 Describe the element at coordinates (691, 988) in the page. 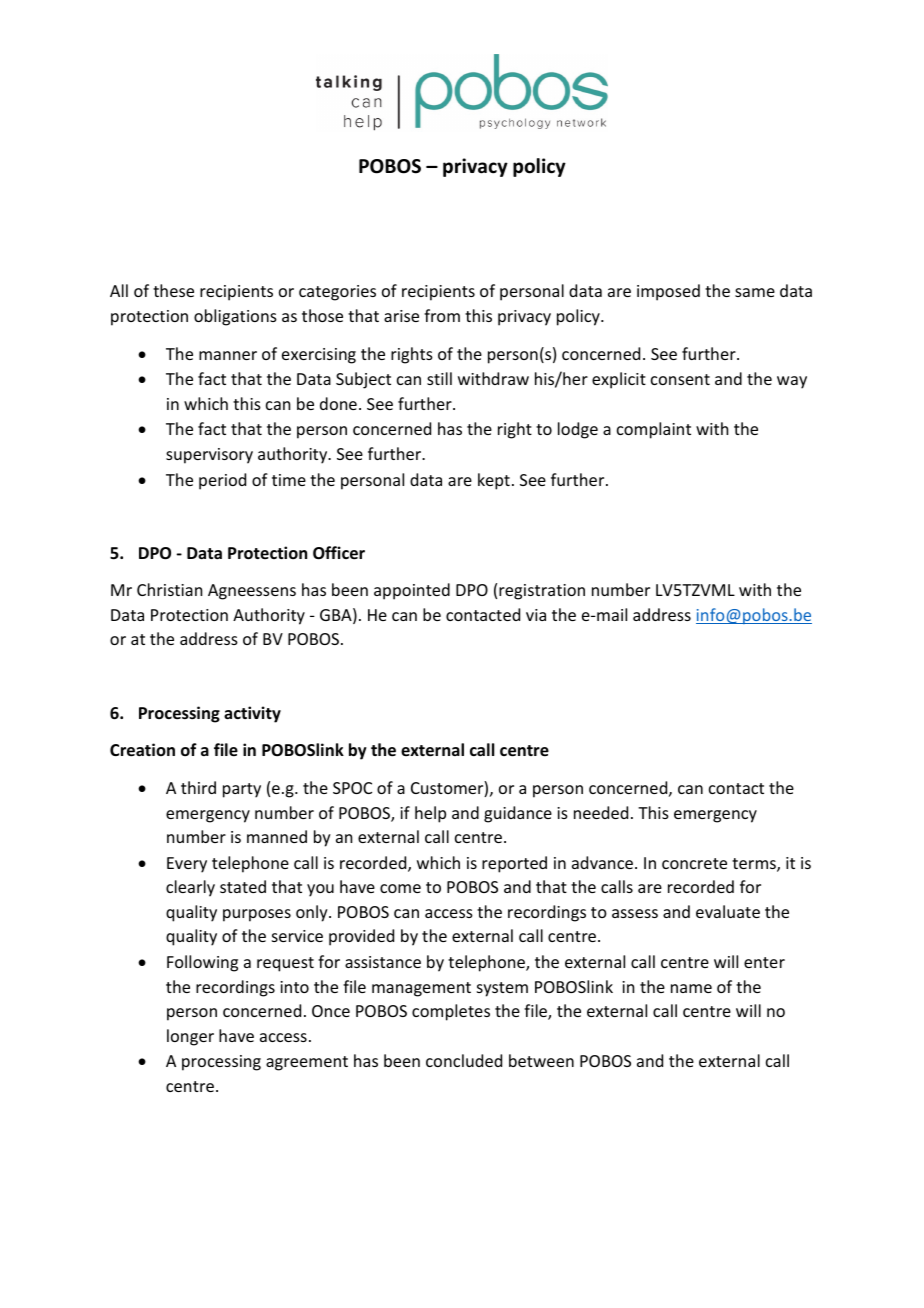

I see `name` at that location.
